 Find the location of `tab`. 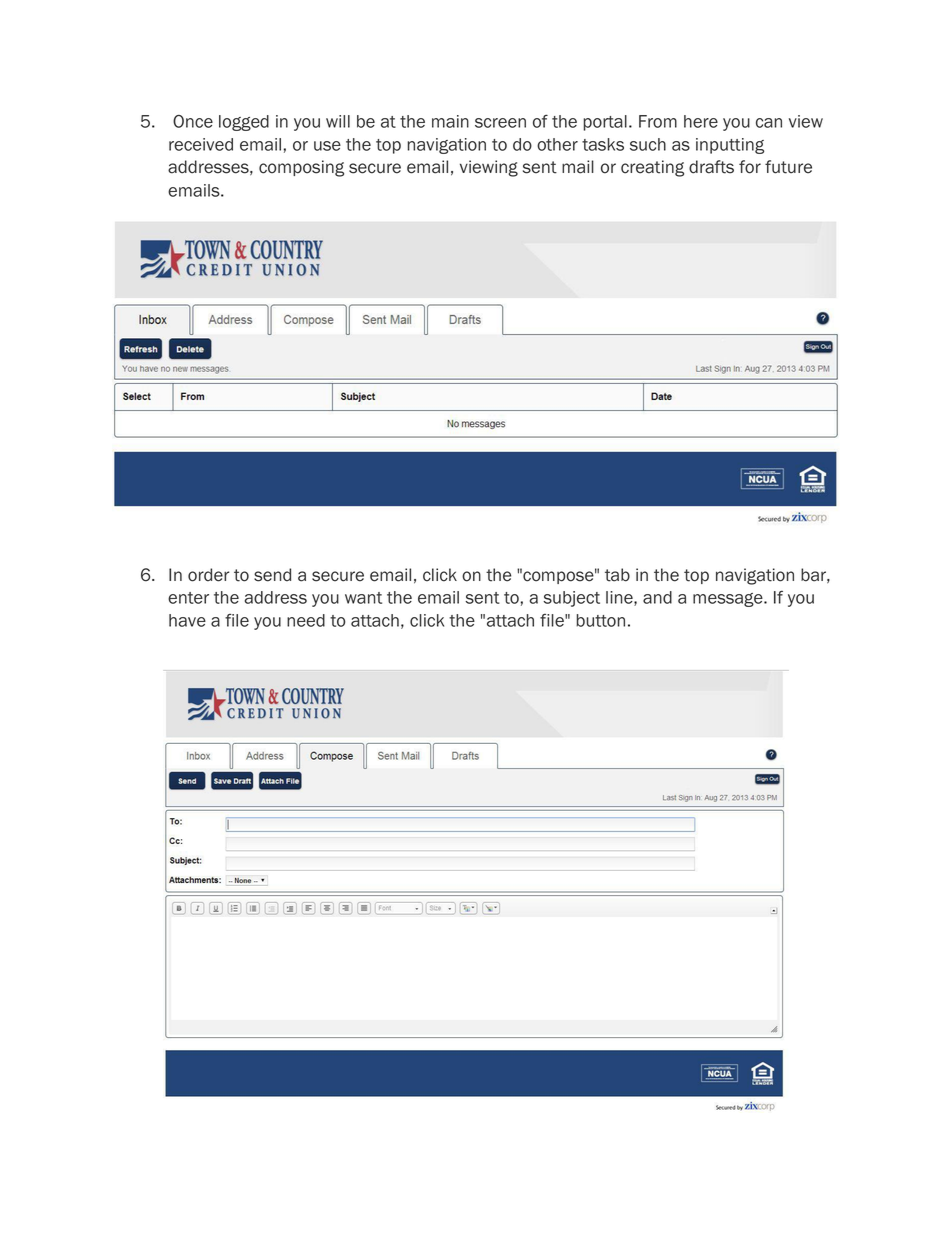

tab is located at coordinates (617, 575).
